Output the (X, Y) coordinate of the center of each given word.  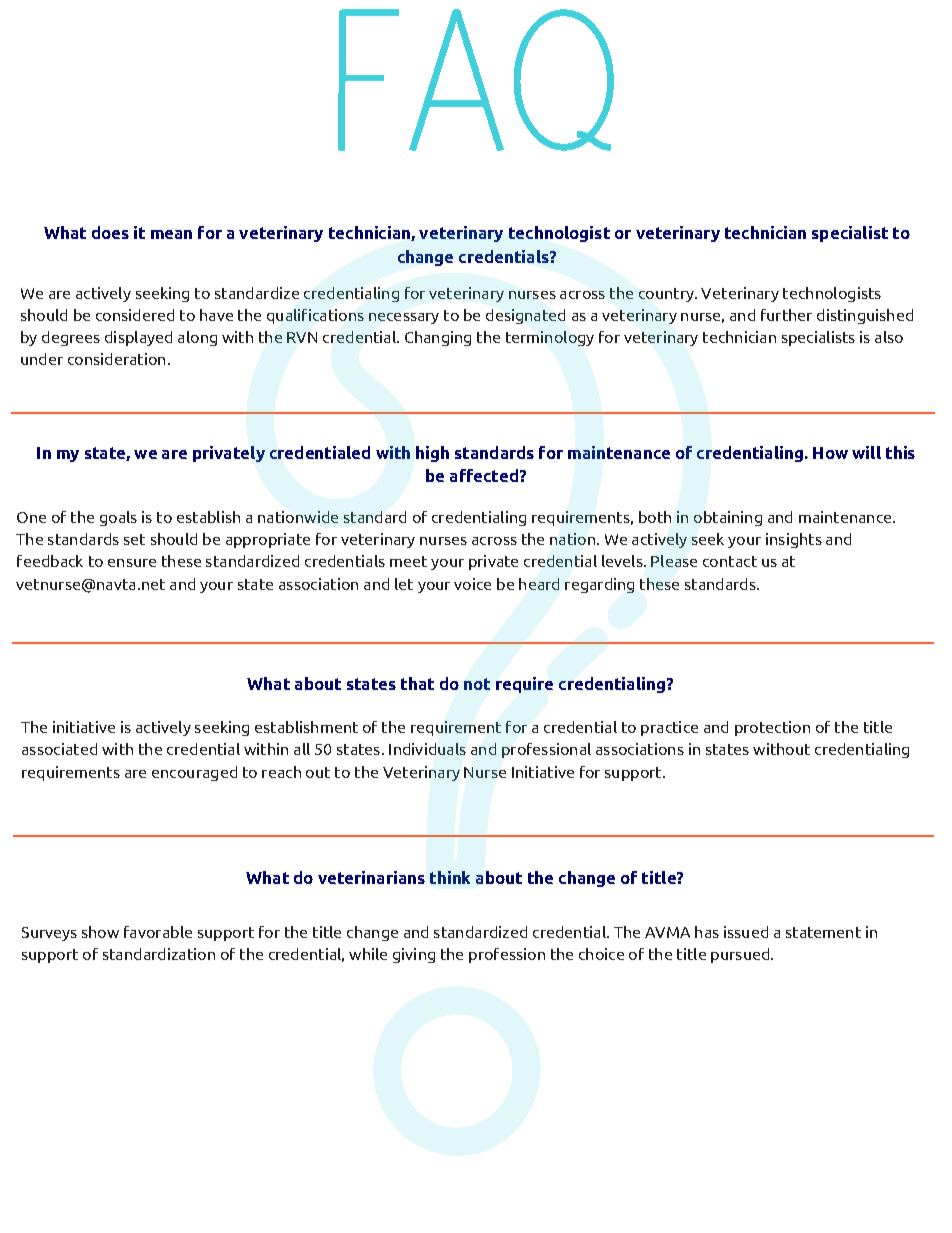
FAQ (476, 80)
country (667, 295)
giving (414, 955)
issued (746, 932)
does (110, 232)
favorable (158, 932)
